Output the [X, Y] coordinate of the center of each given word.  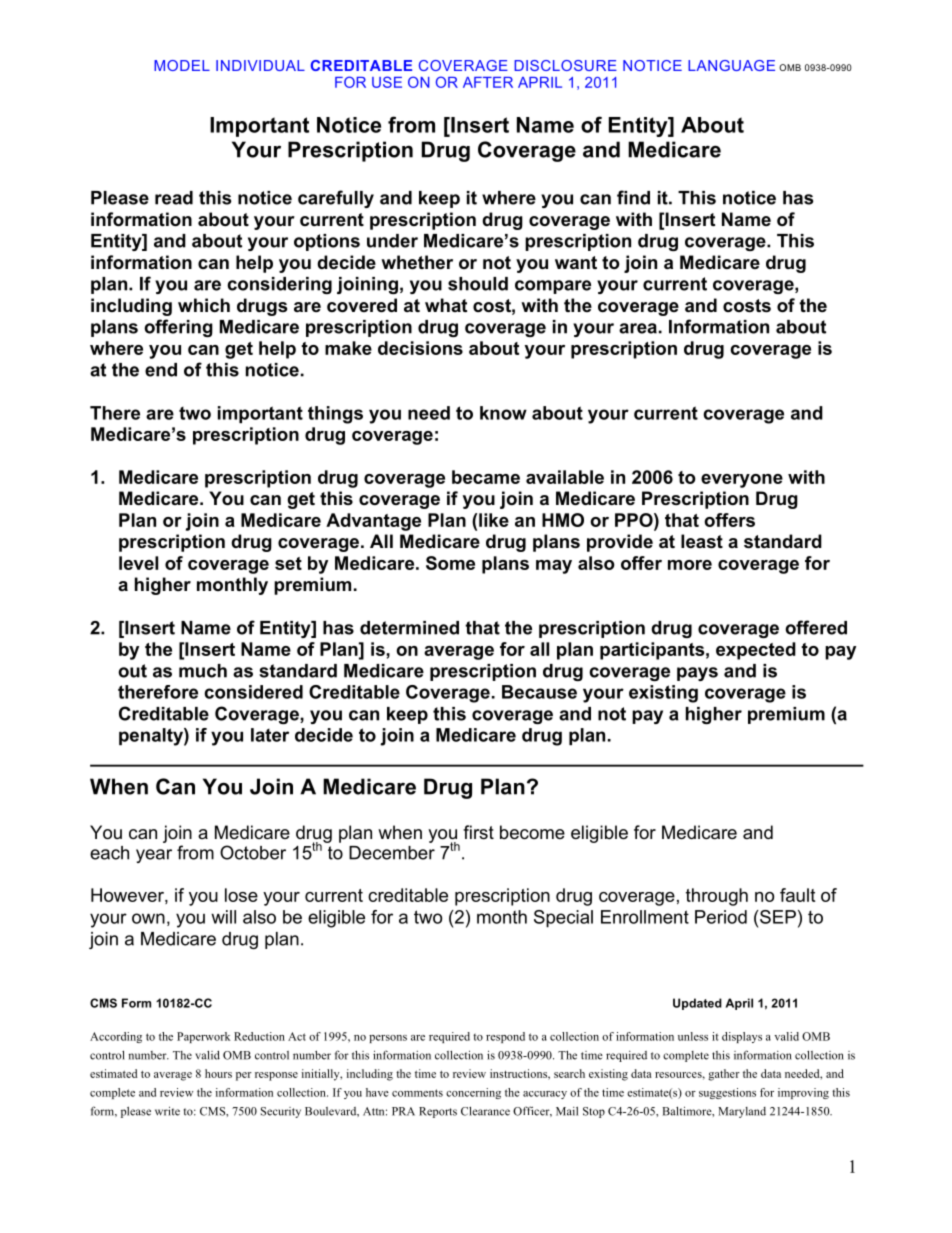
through [717, 897]
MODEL [182, 65]
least [702, 541]
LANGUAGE [731, 65]
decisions [420, 348]
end [161, 370]
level [138, 563]
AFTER [488, 82]
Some [450, 563]
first [478, 832]
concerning [473, 1093]
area [638, 328]
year [154, 856]
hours [218, 1073]
